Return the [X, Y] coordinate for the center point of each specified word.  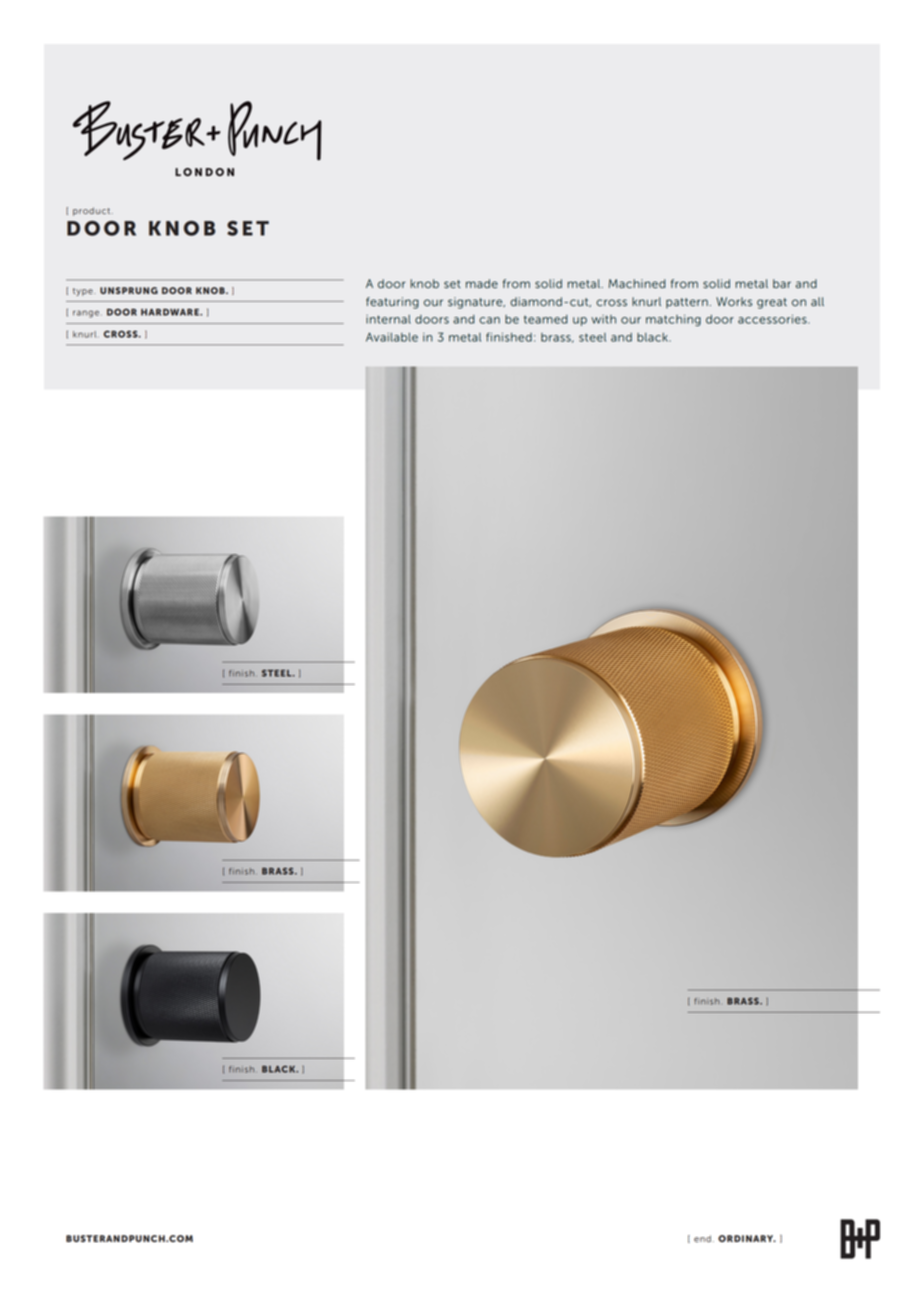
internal [388, 319]
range [87, 314]
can [489, 320]
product [93, 211]
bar [782, 284]
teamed [546, 319]
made [482, 284]
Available [392, 337]
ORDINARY [747, 1238]
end [702, 1239]
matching [673, 320]
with [603, 319]
